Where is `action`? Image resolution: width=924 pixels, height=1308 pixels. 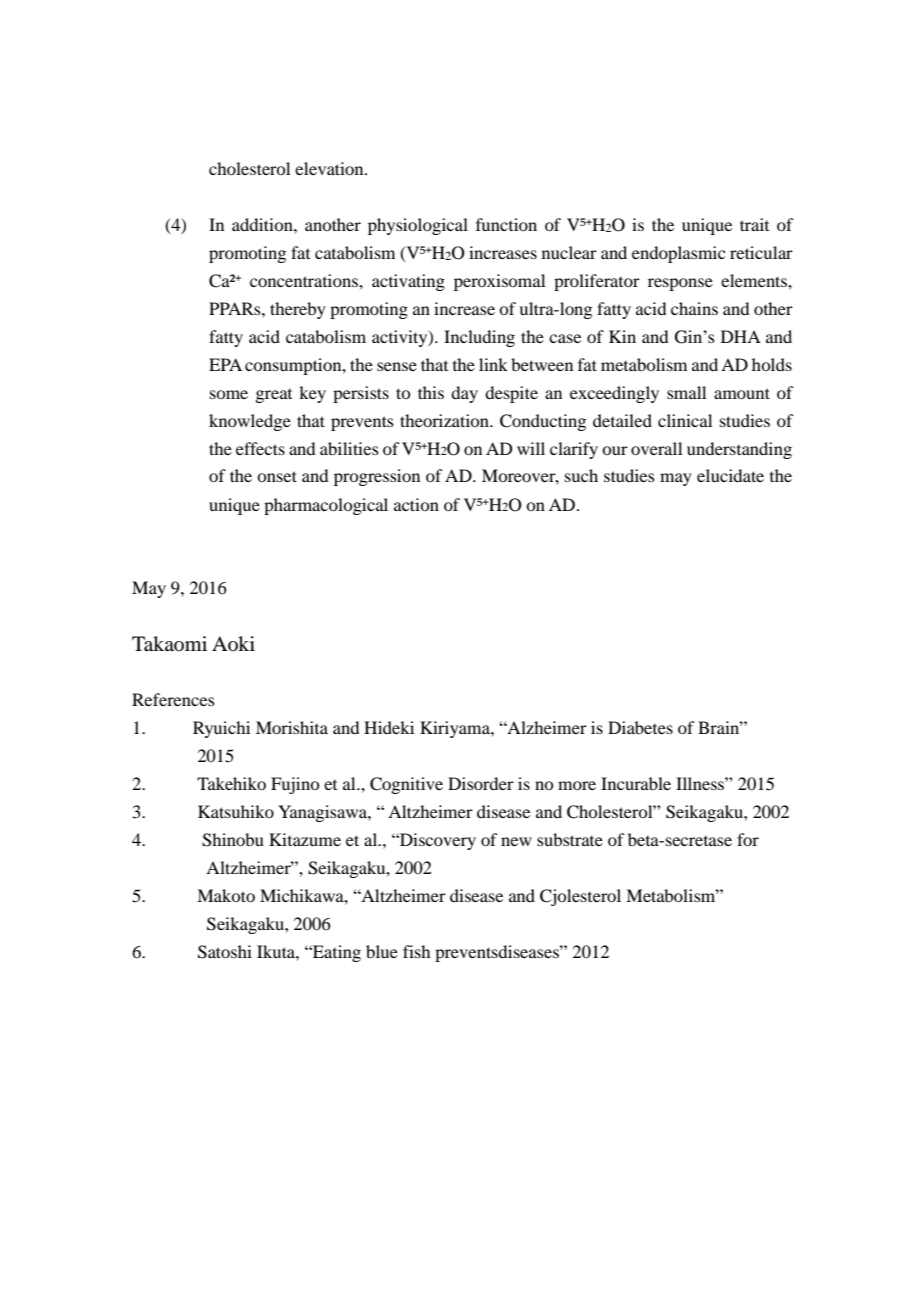
action is located at coordinates (416, 504).
